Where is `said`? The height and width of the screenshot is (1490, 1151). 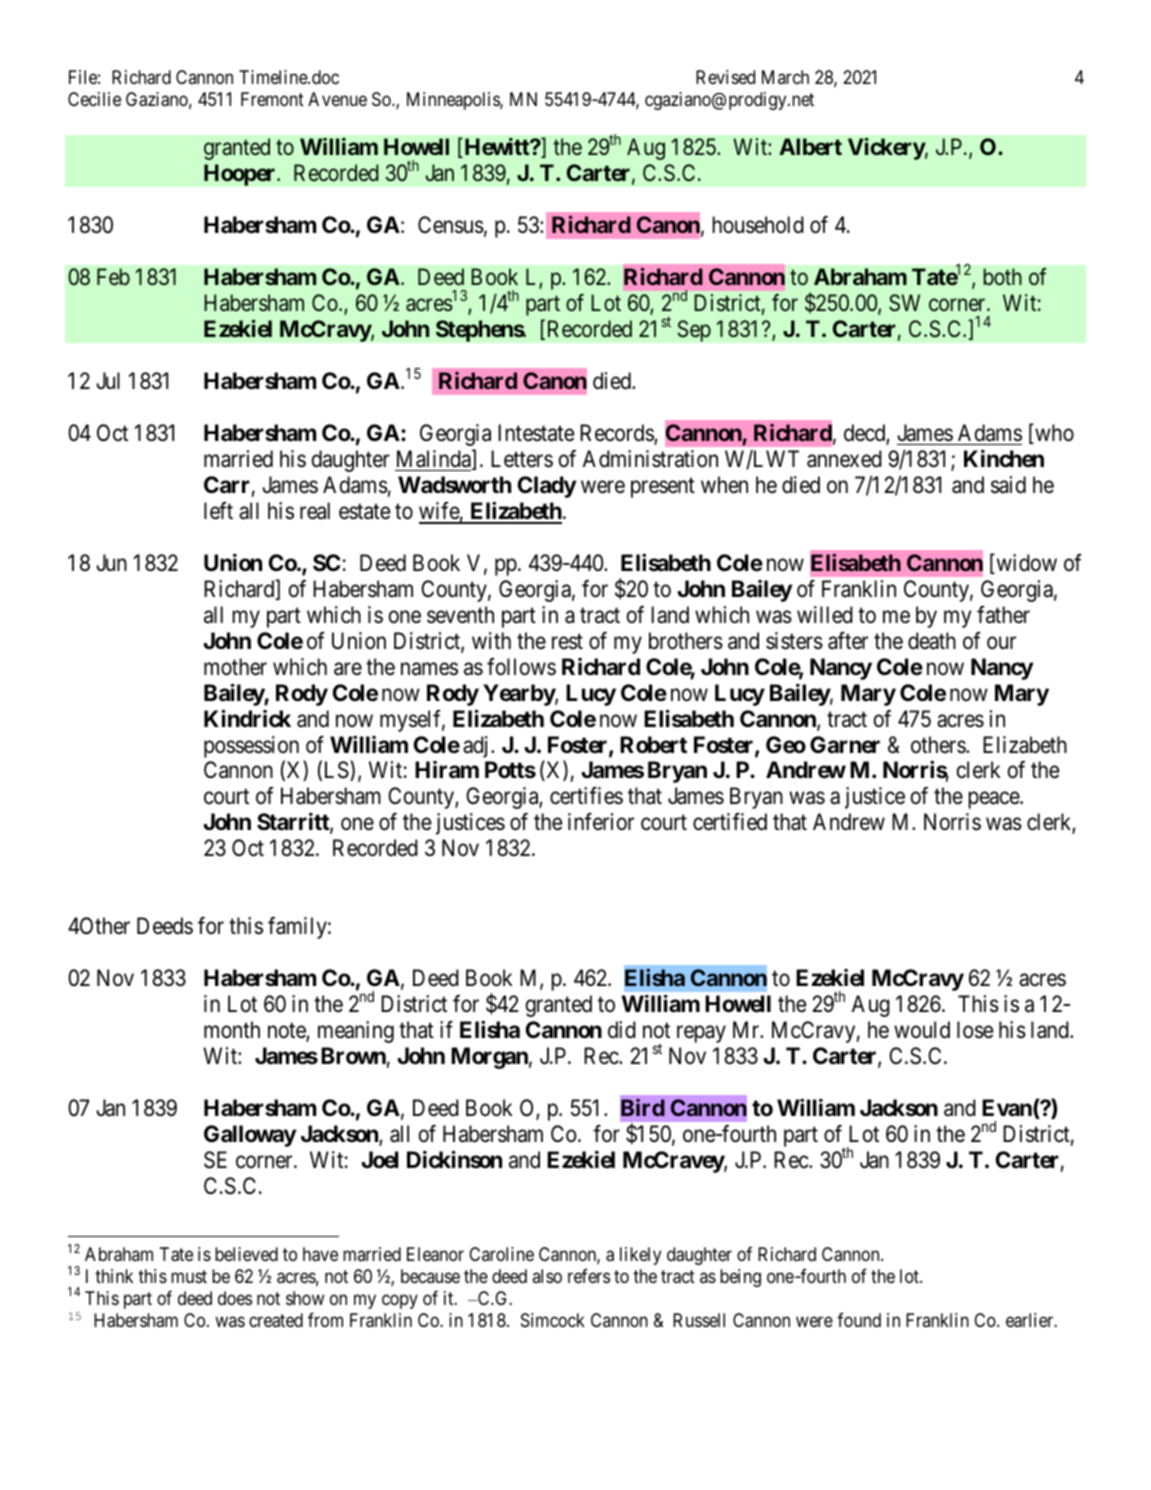 said is located at coordinates (1008, 485).
